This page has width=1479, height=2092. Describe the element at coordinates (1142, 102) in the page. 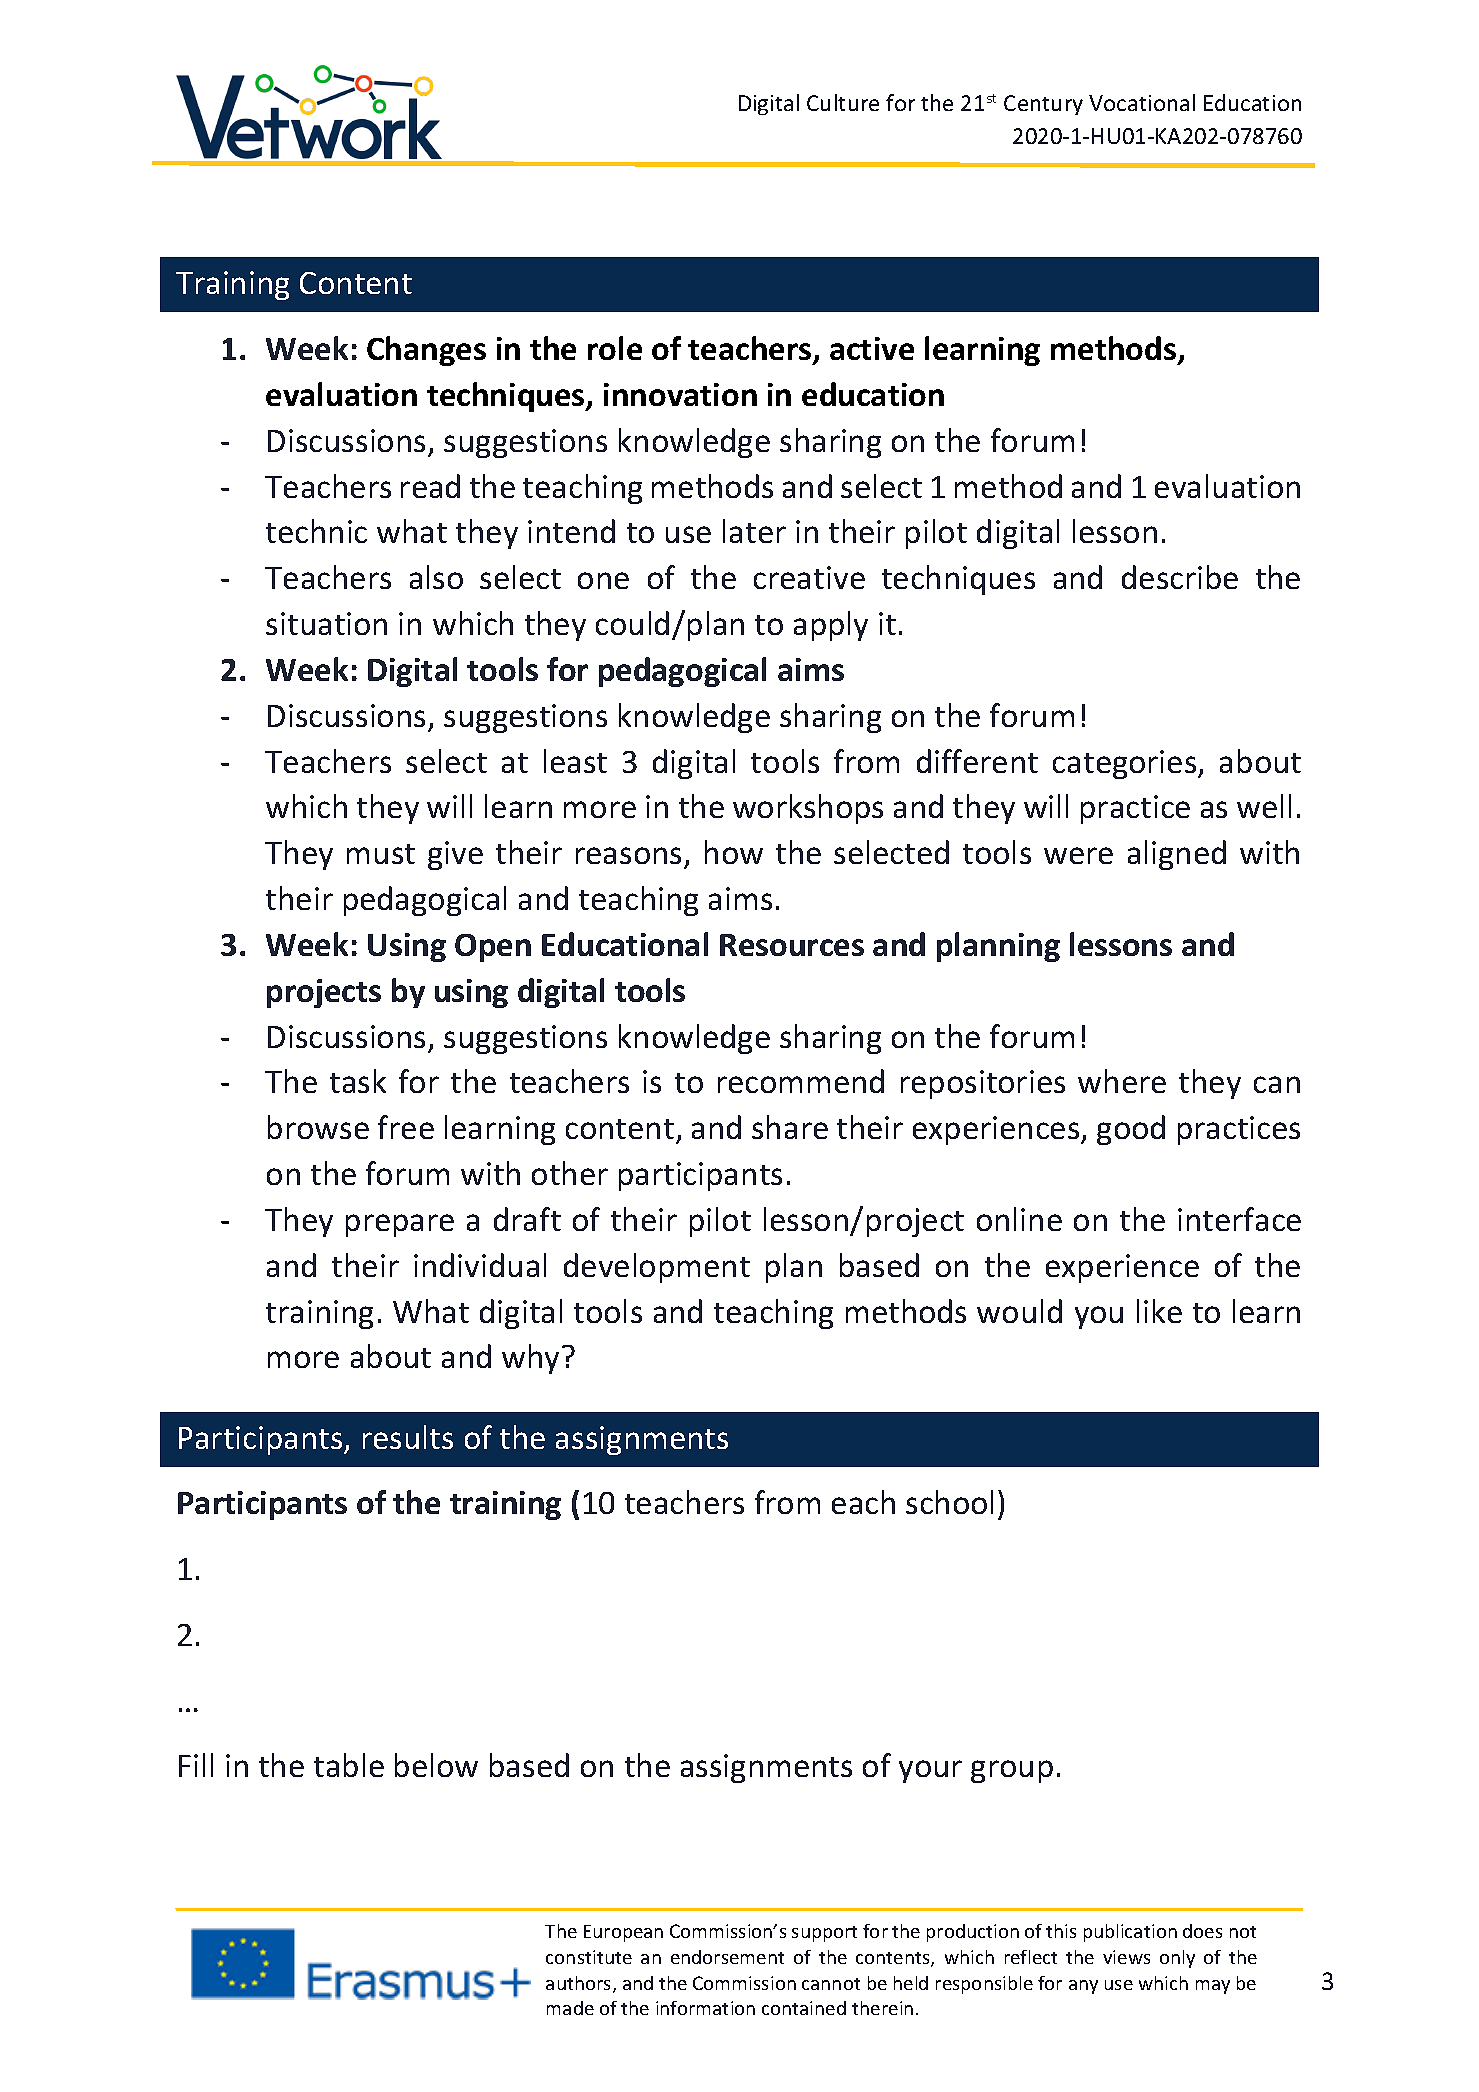

I see `Vocational` at that location.
